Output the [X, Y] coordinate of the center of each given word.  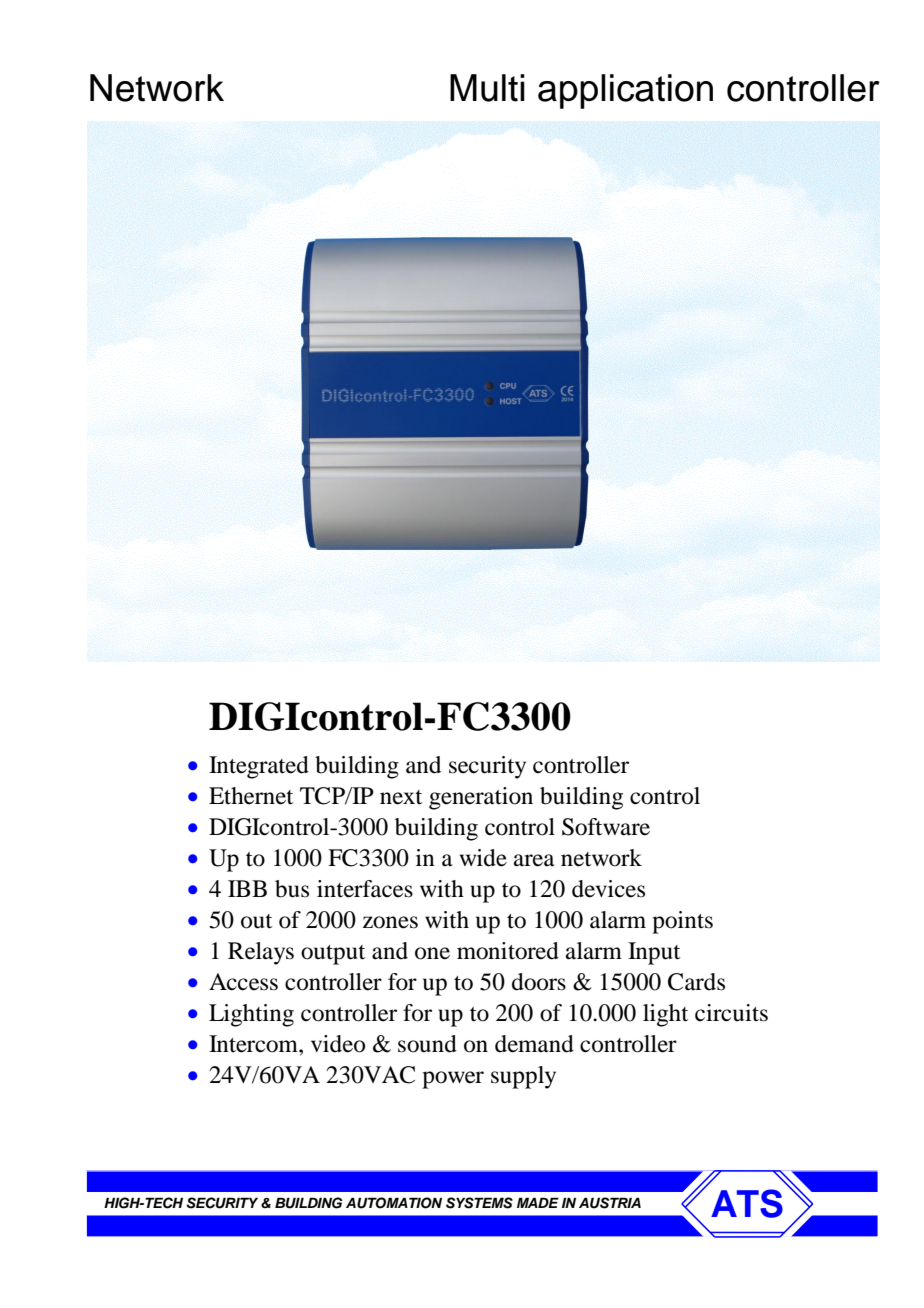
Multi [487, 88]
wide [483, 858]
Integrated [259, 767]
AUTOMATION [394, 1203]
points [682, 922]
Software [606, 827]
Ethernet [251, 796]
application [625, 91]
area [534, 860]
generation [481, 798]
